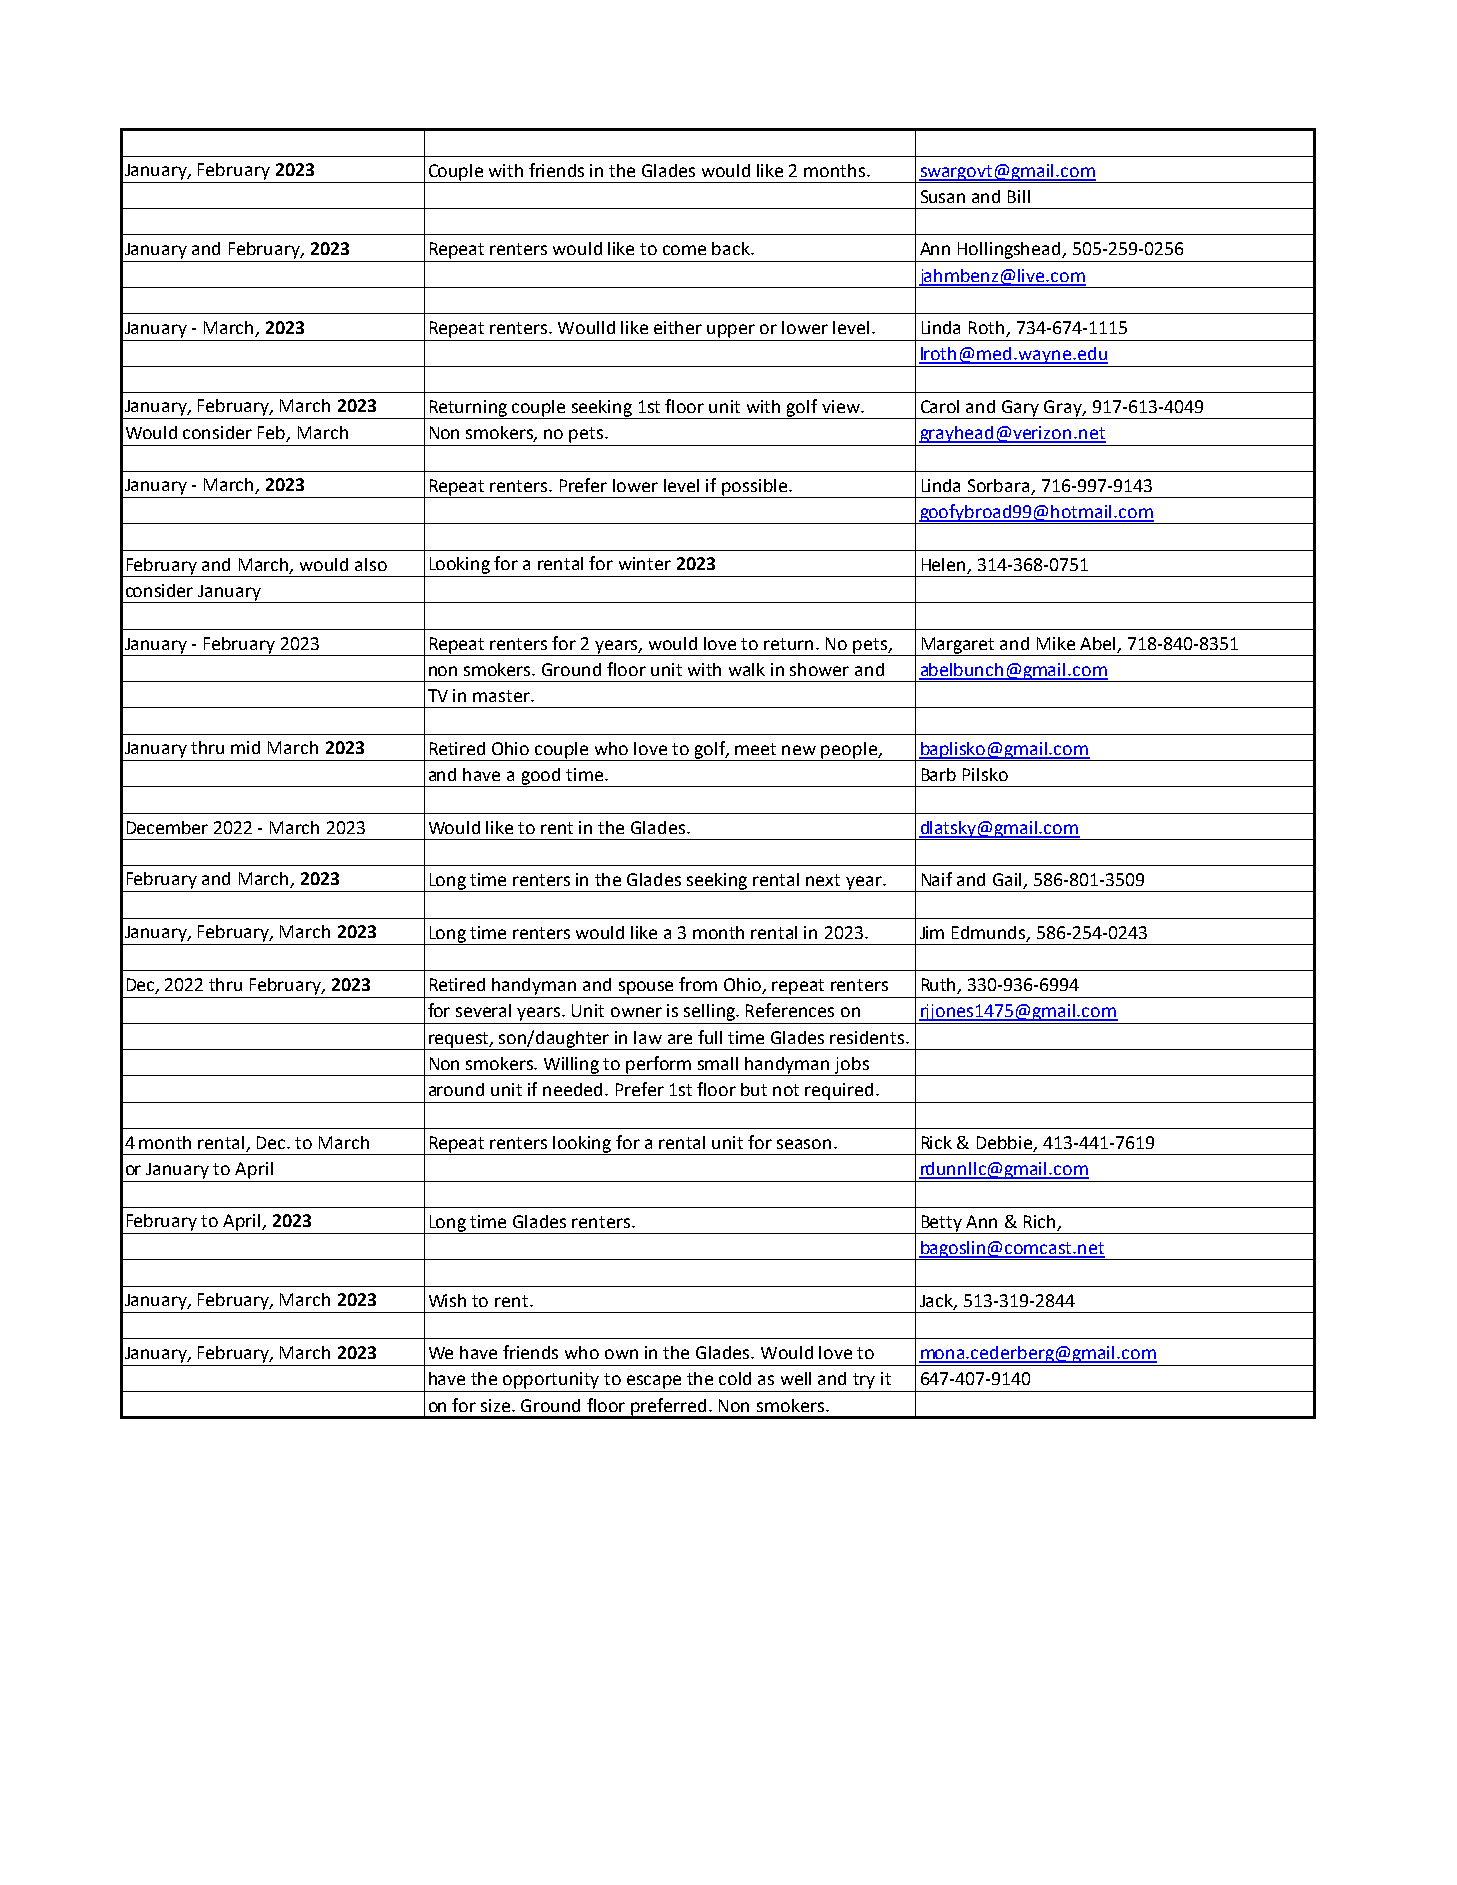 Image resolution: width=1457 pixels, height=1885 pixels. What do you see at coordinates (940, 406) in the screenshot?
I see `Carol` at bounding box center [940, 406].
